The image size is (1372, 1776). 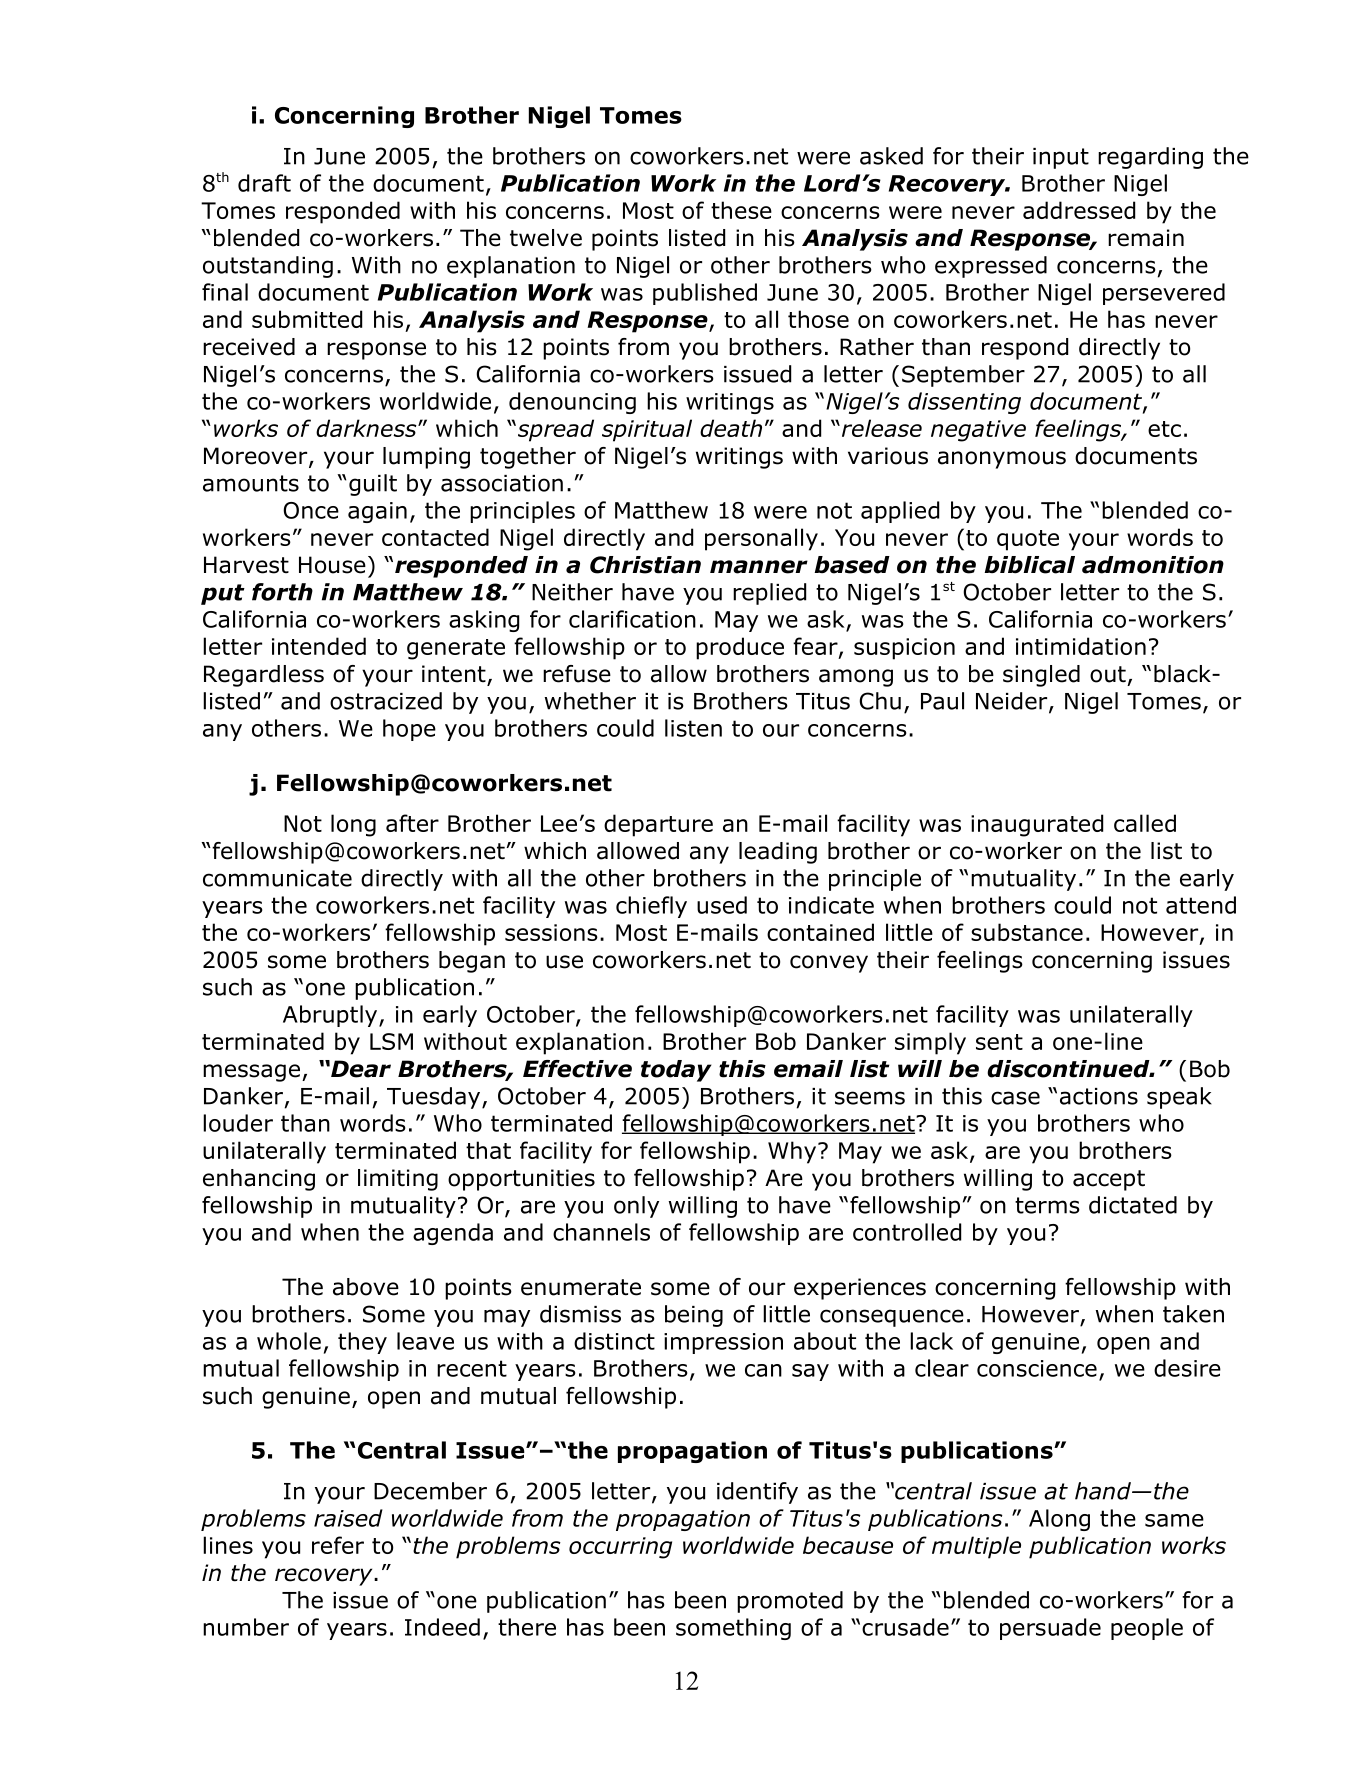 I want to click on intimidation, so click(x=1081, y=646).
